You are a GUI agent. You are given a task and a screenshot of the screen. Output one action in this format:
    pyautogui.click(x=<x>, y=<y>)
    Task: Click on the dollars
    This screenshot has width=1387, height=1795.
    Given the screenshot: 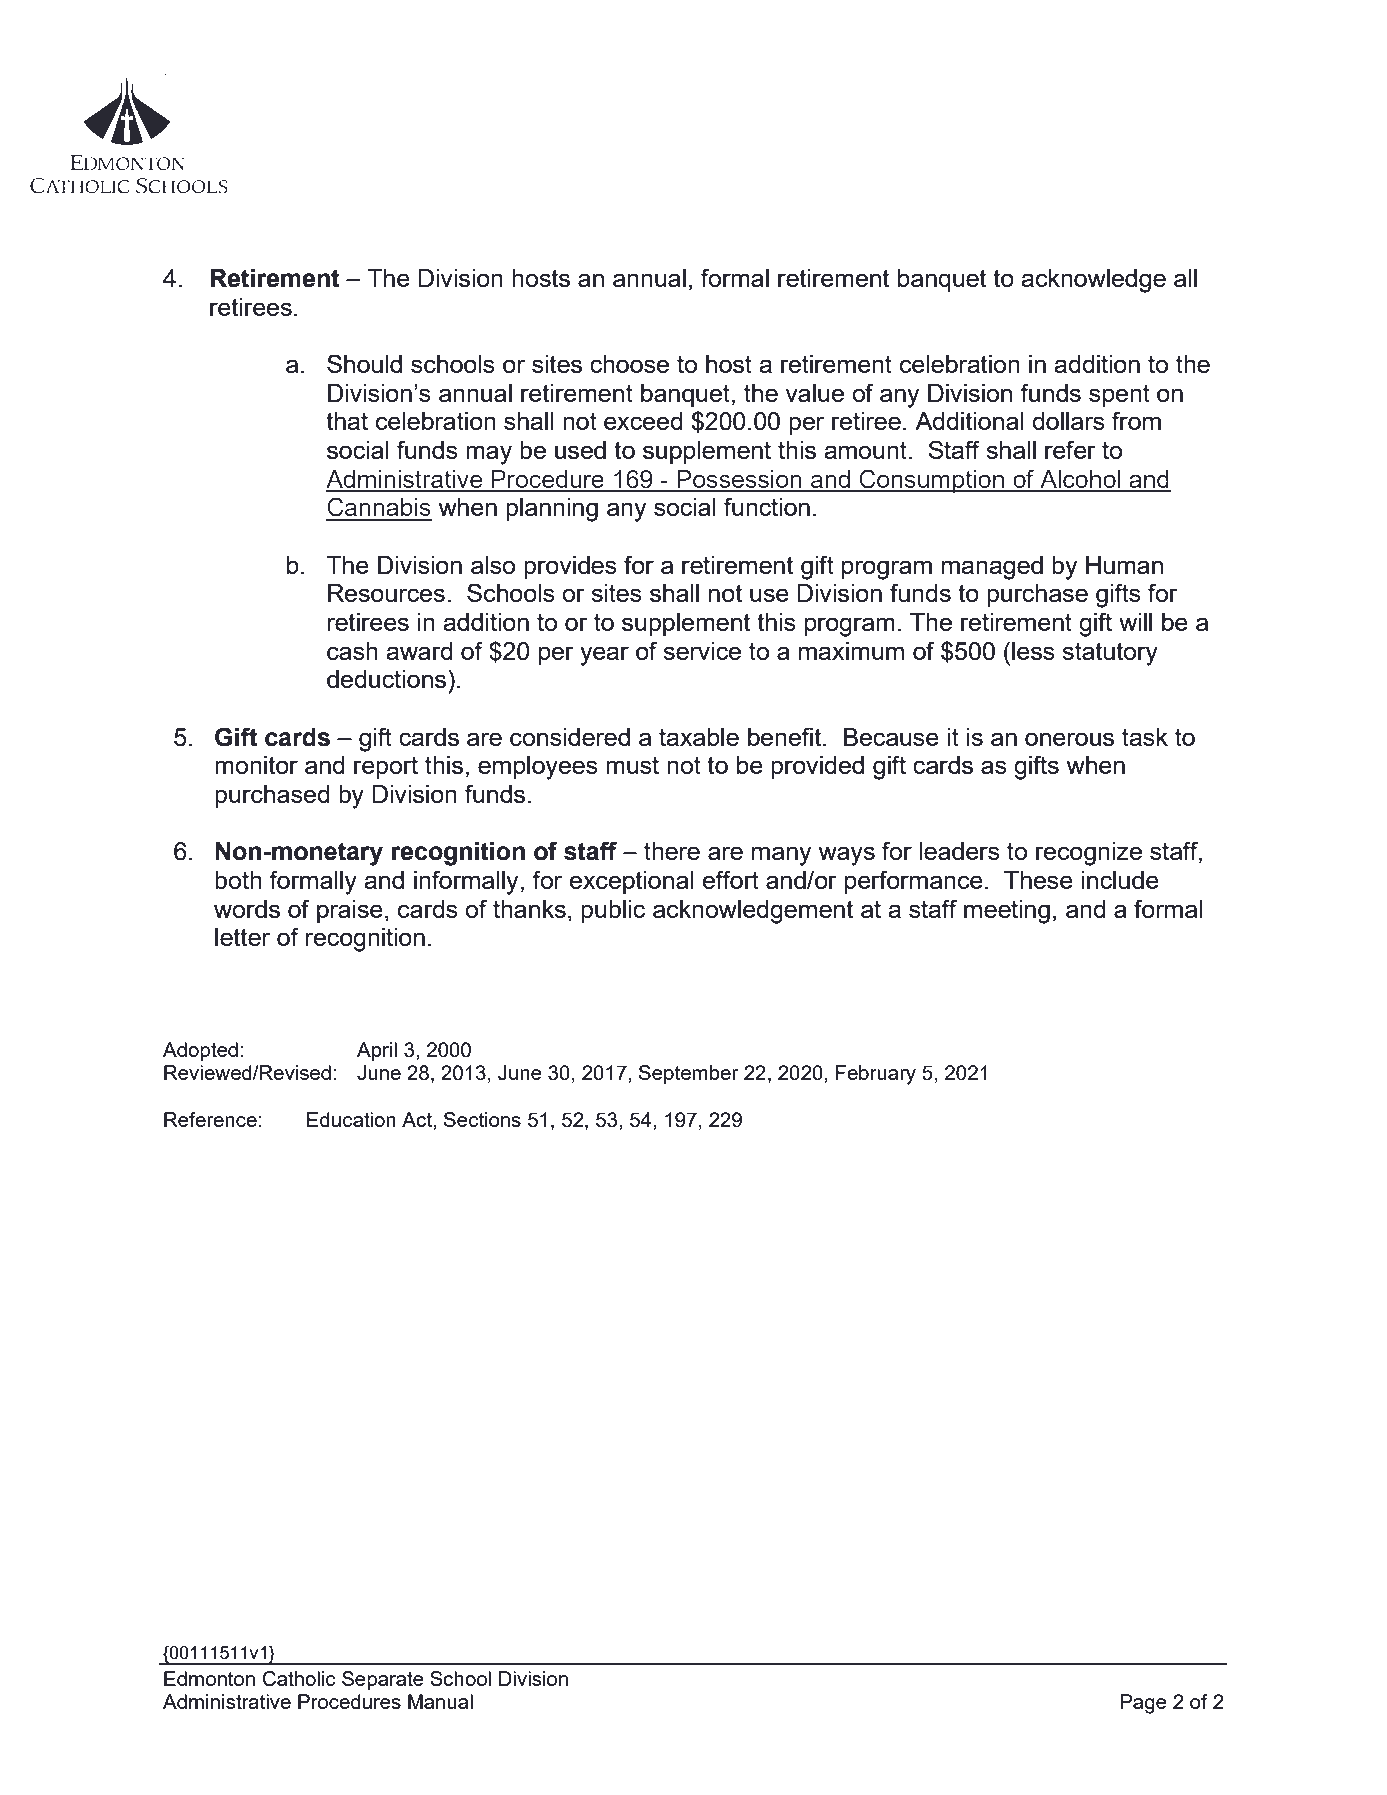 What is the action you would take?
    pyautogui.click(x=1068, y=421)
